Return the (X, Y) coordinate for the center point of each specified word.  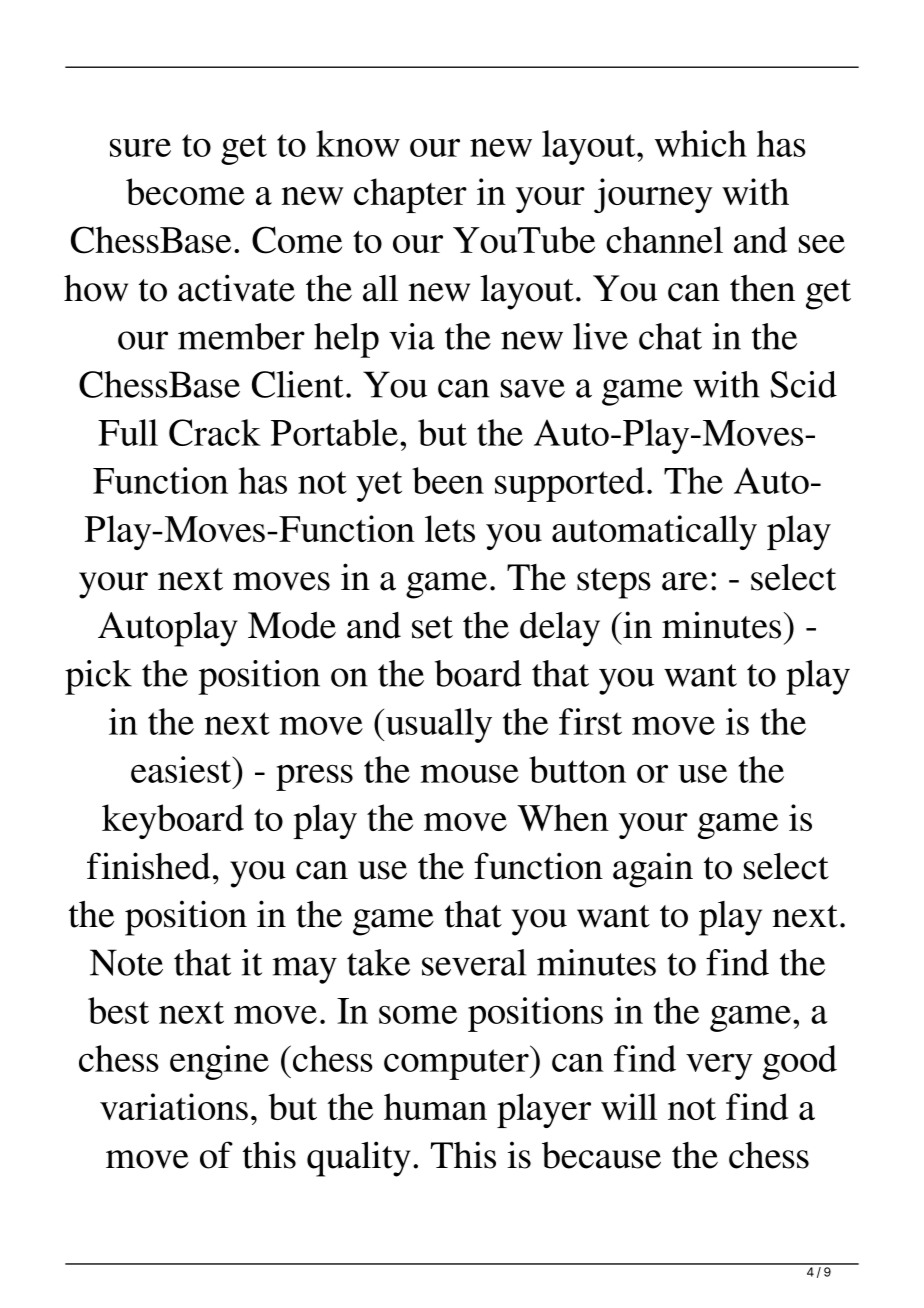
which (700, 143)
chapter (410, 195)
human (435, 1106)
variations (174, 1106)
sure (140, 148)
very (719, 1066)
